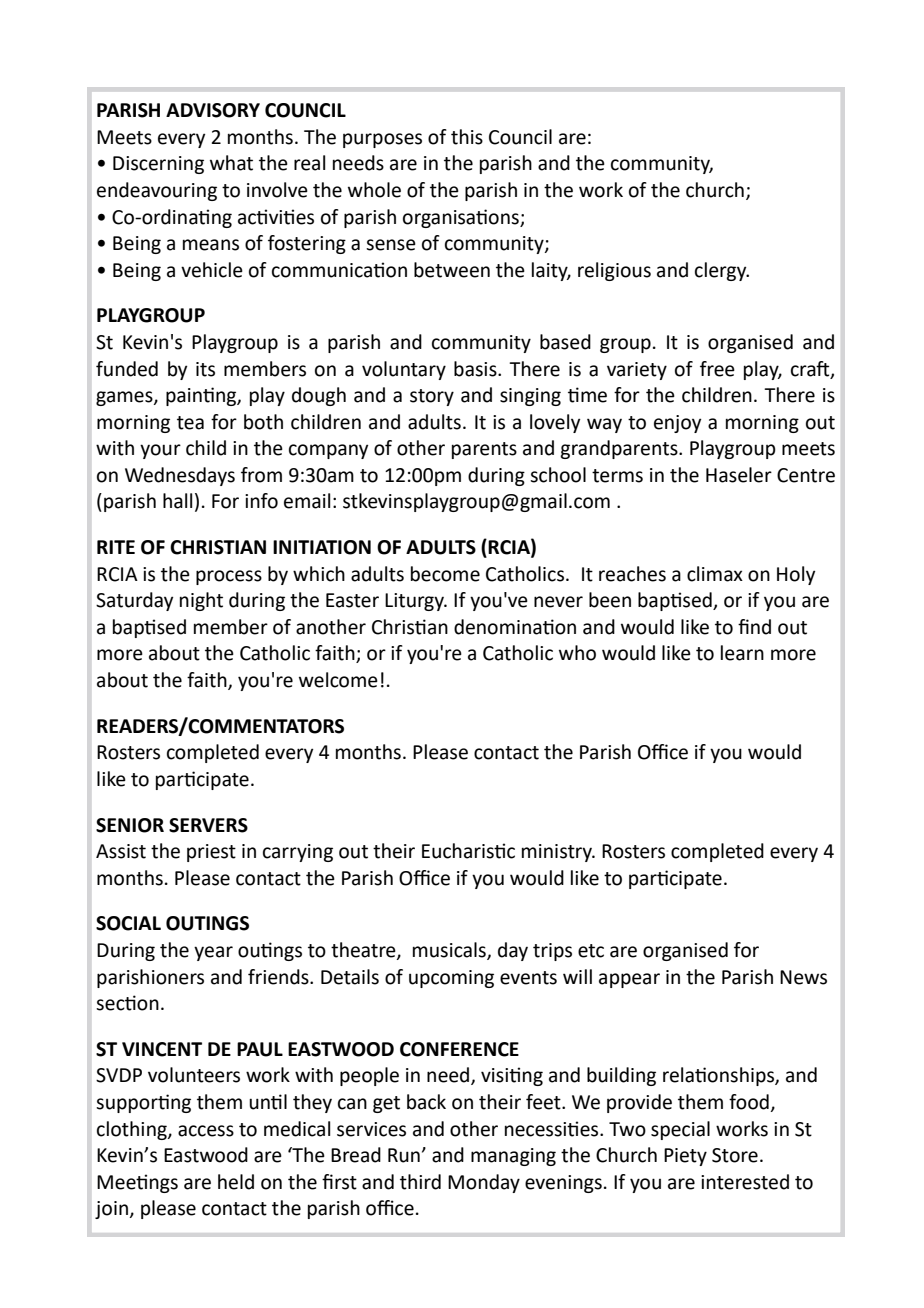  I want to click on Monday, so click(484, 1183).
